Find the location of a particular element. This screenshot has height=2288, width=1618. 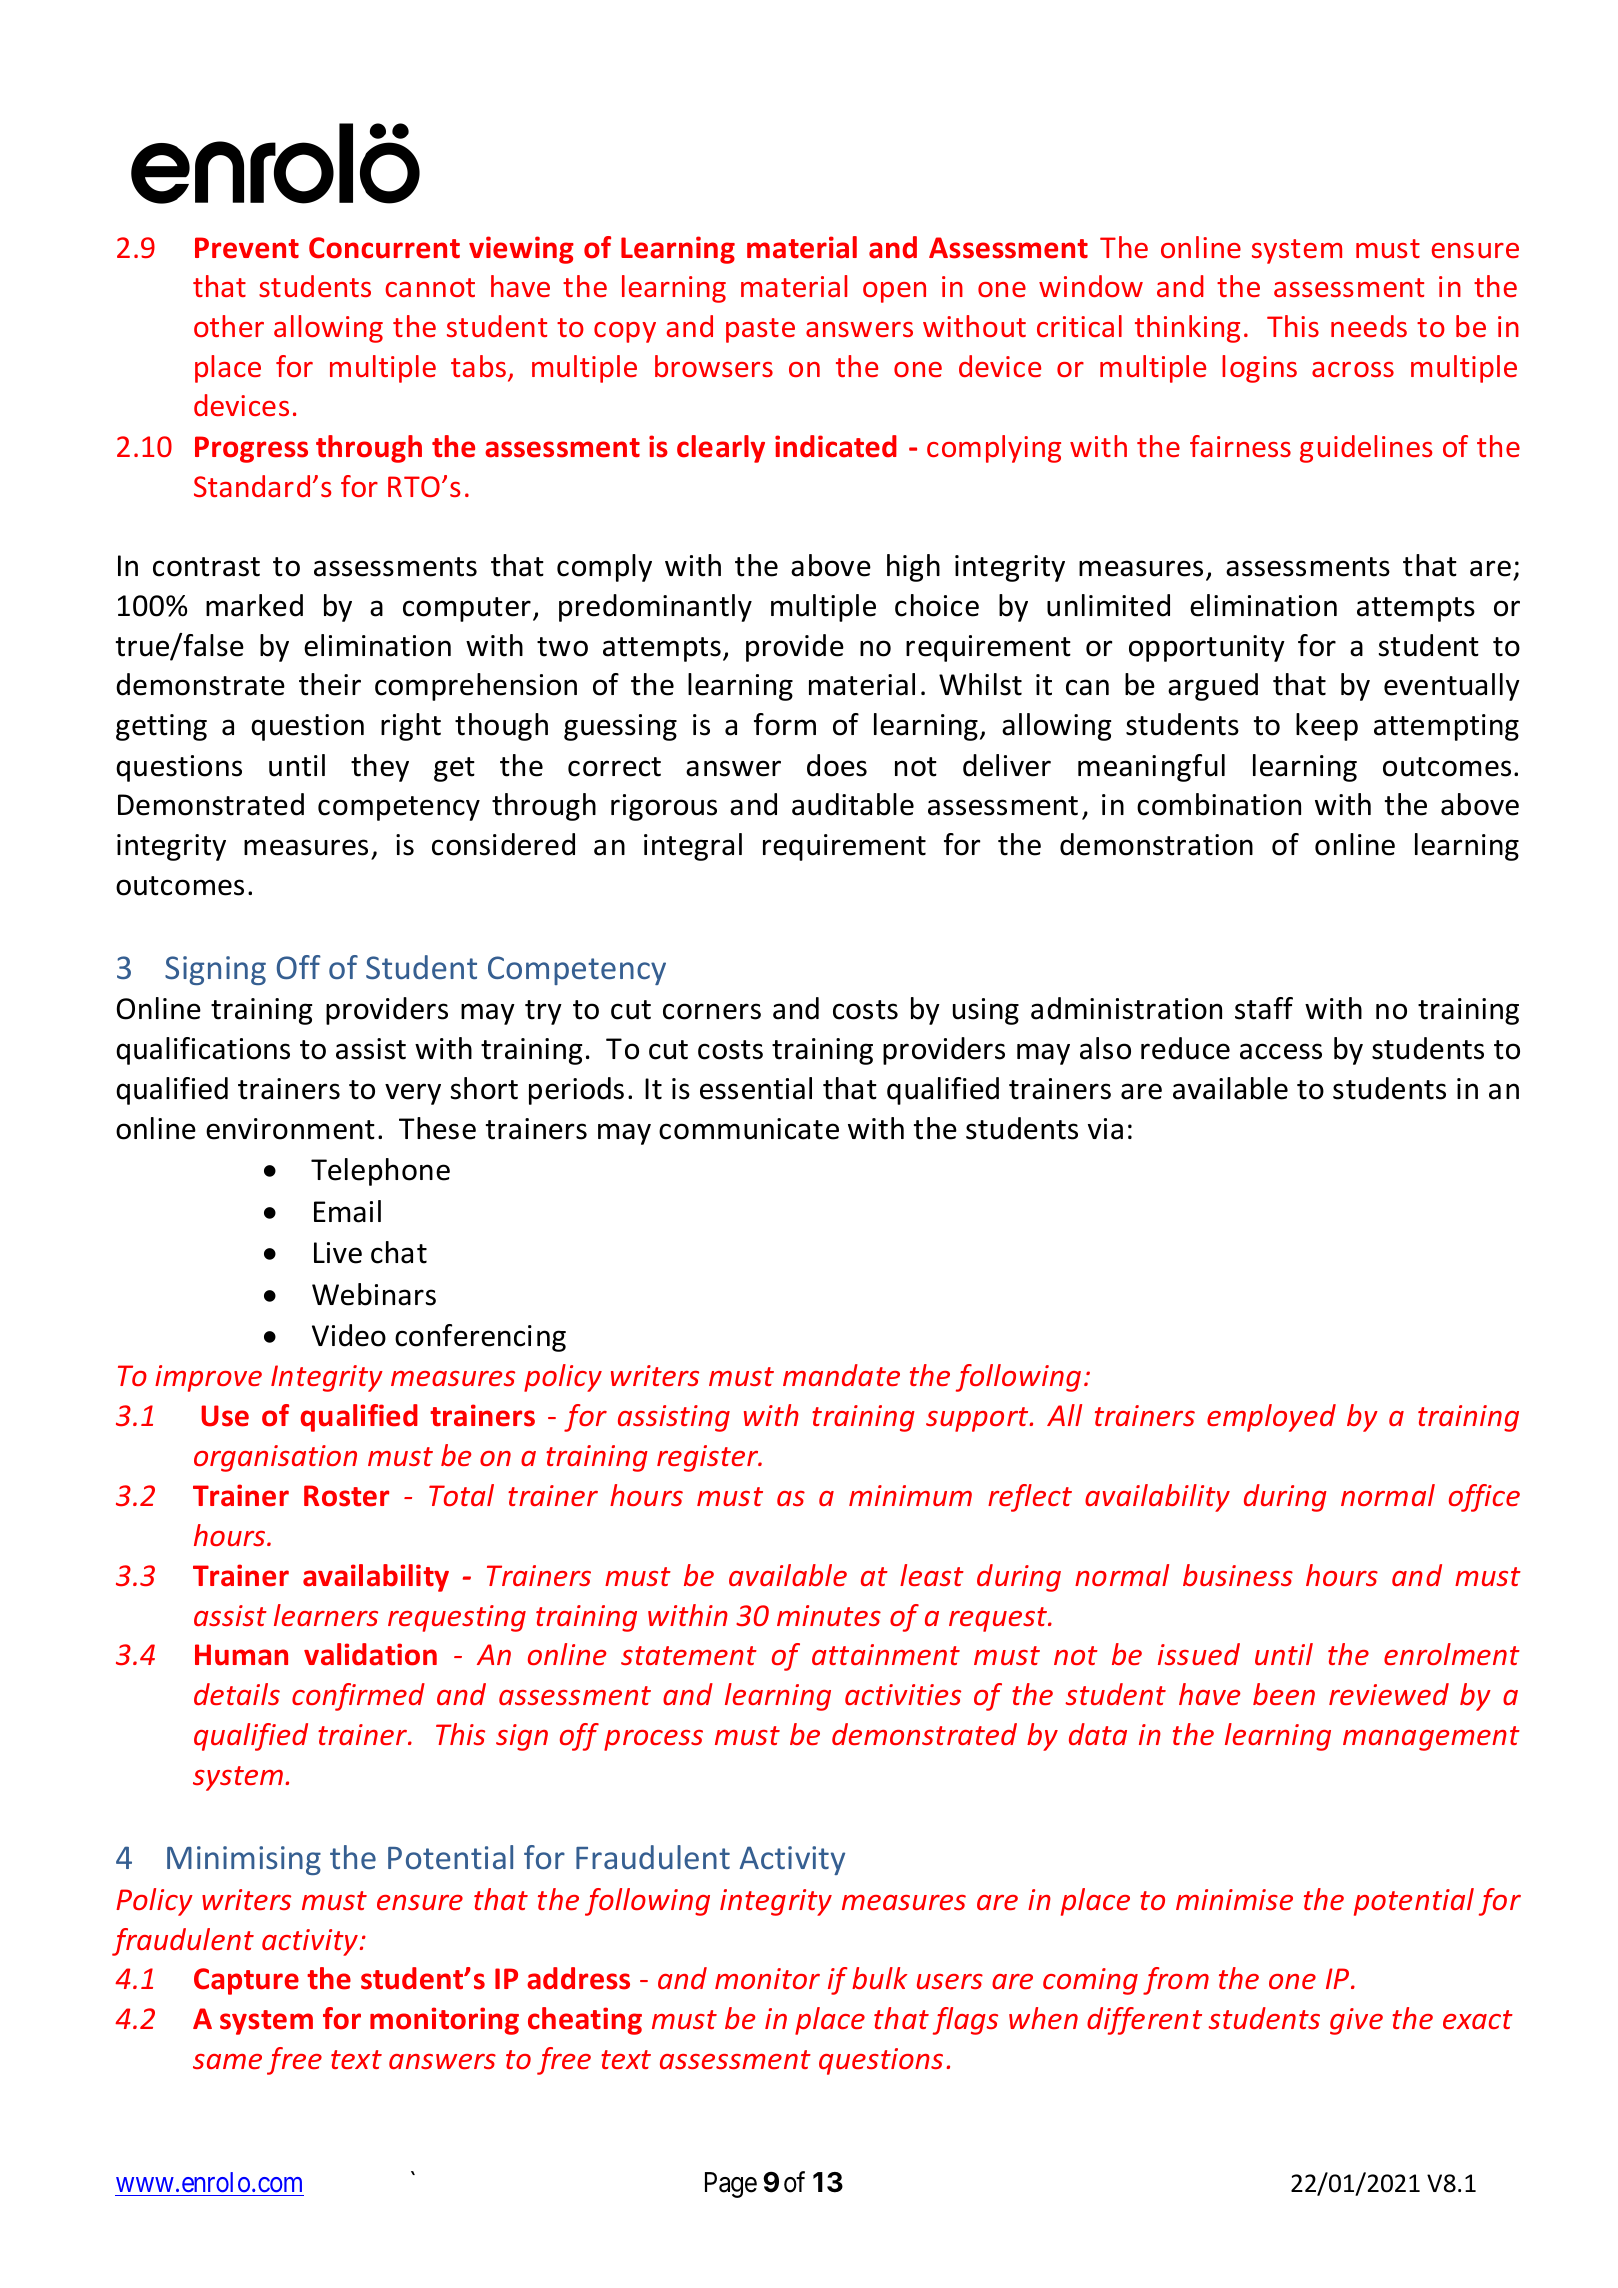

communicate is located at coordinates (749, 1129).
